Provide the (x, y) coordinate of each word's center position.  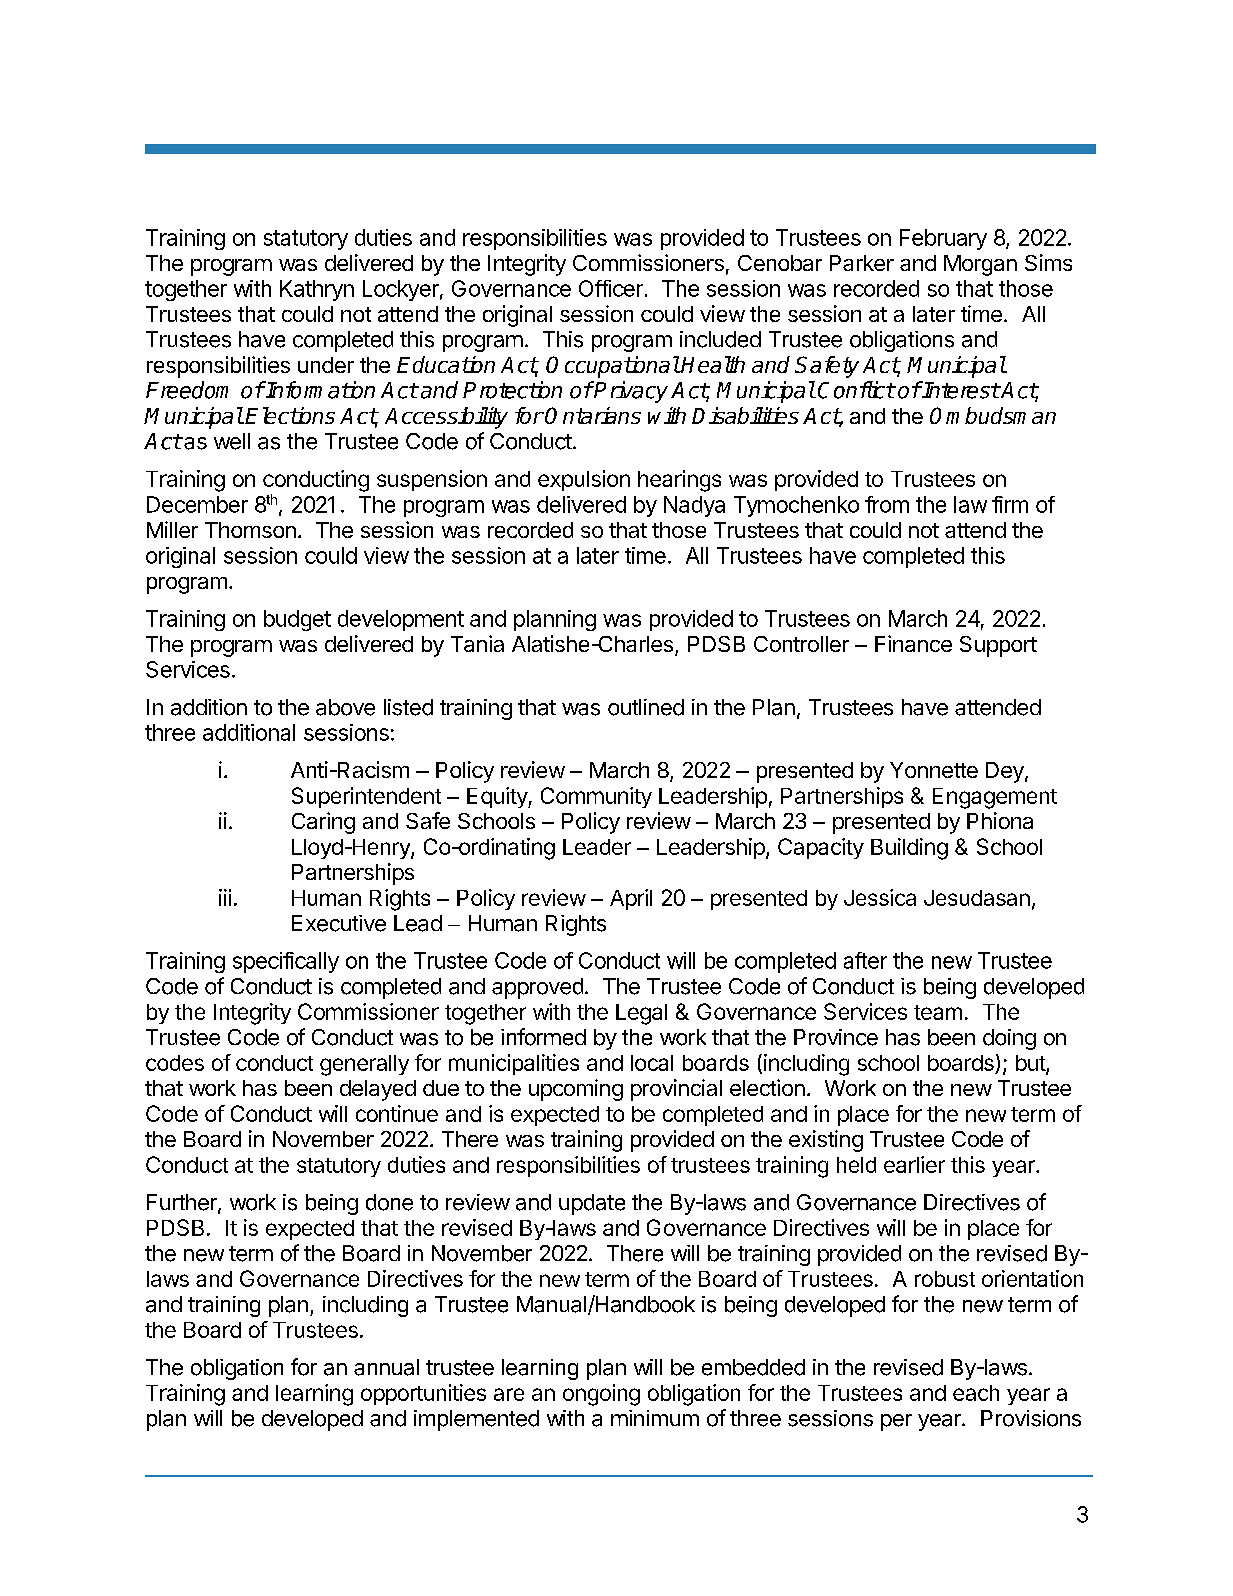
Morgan (980, 265)
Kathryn (317, 290)
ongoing (601, 1395)
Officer (611, 288)
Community (596, 797)
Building (909, 849)
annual (386, 1367)
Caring (323, 823)
